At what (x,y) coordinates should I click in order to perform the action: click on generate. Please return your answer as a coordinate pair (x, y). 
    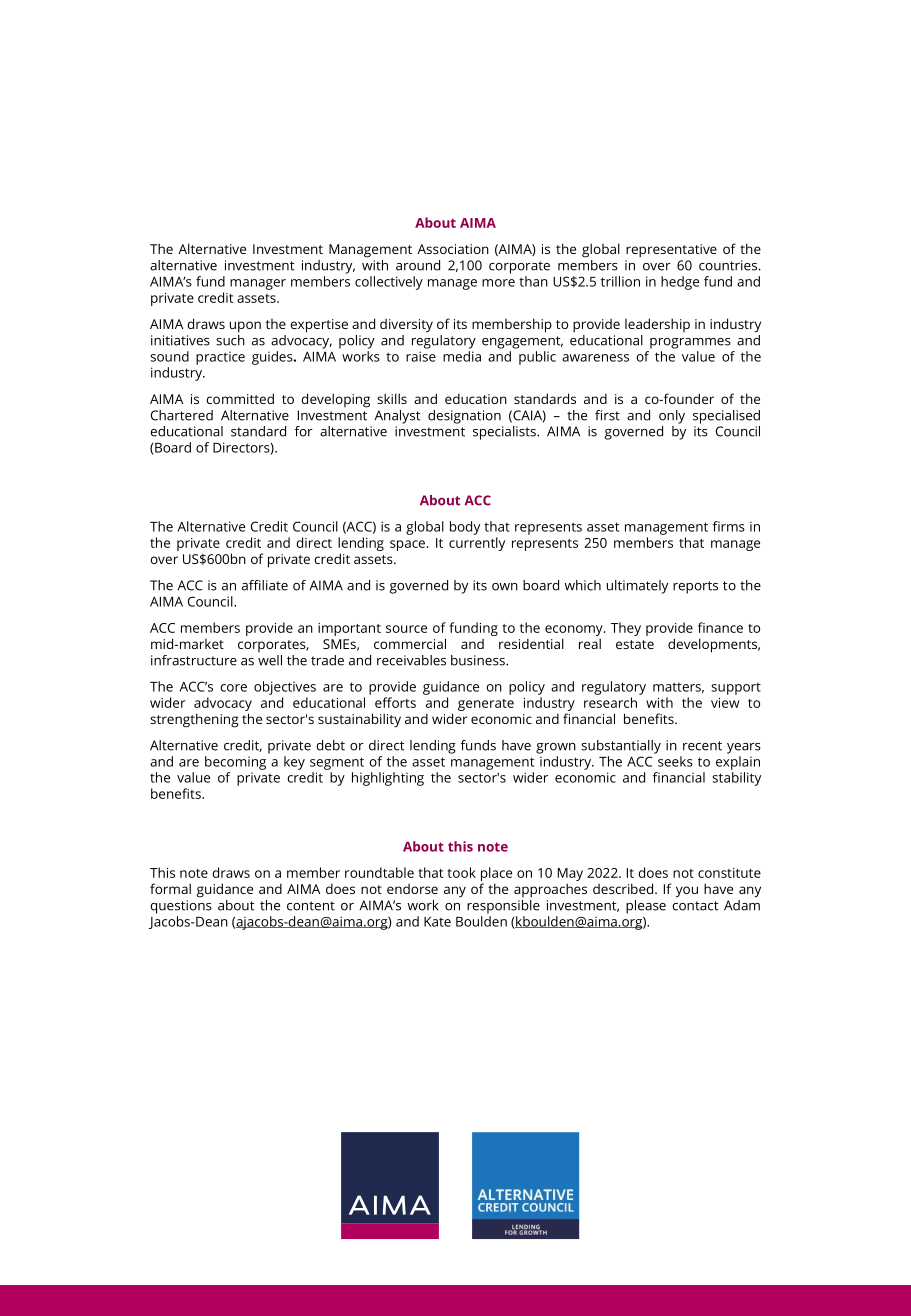
    Looking at the image, I should click on (486, 705).
